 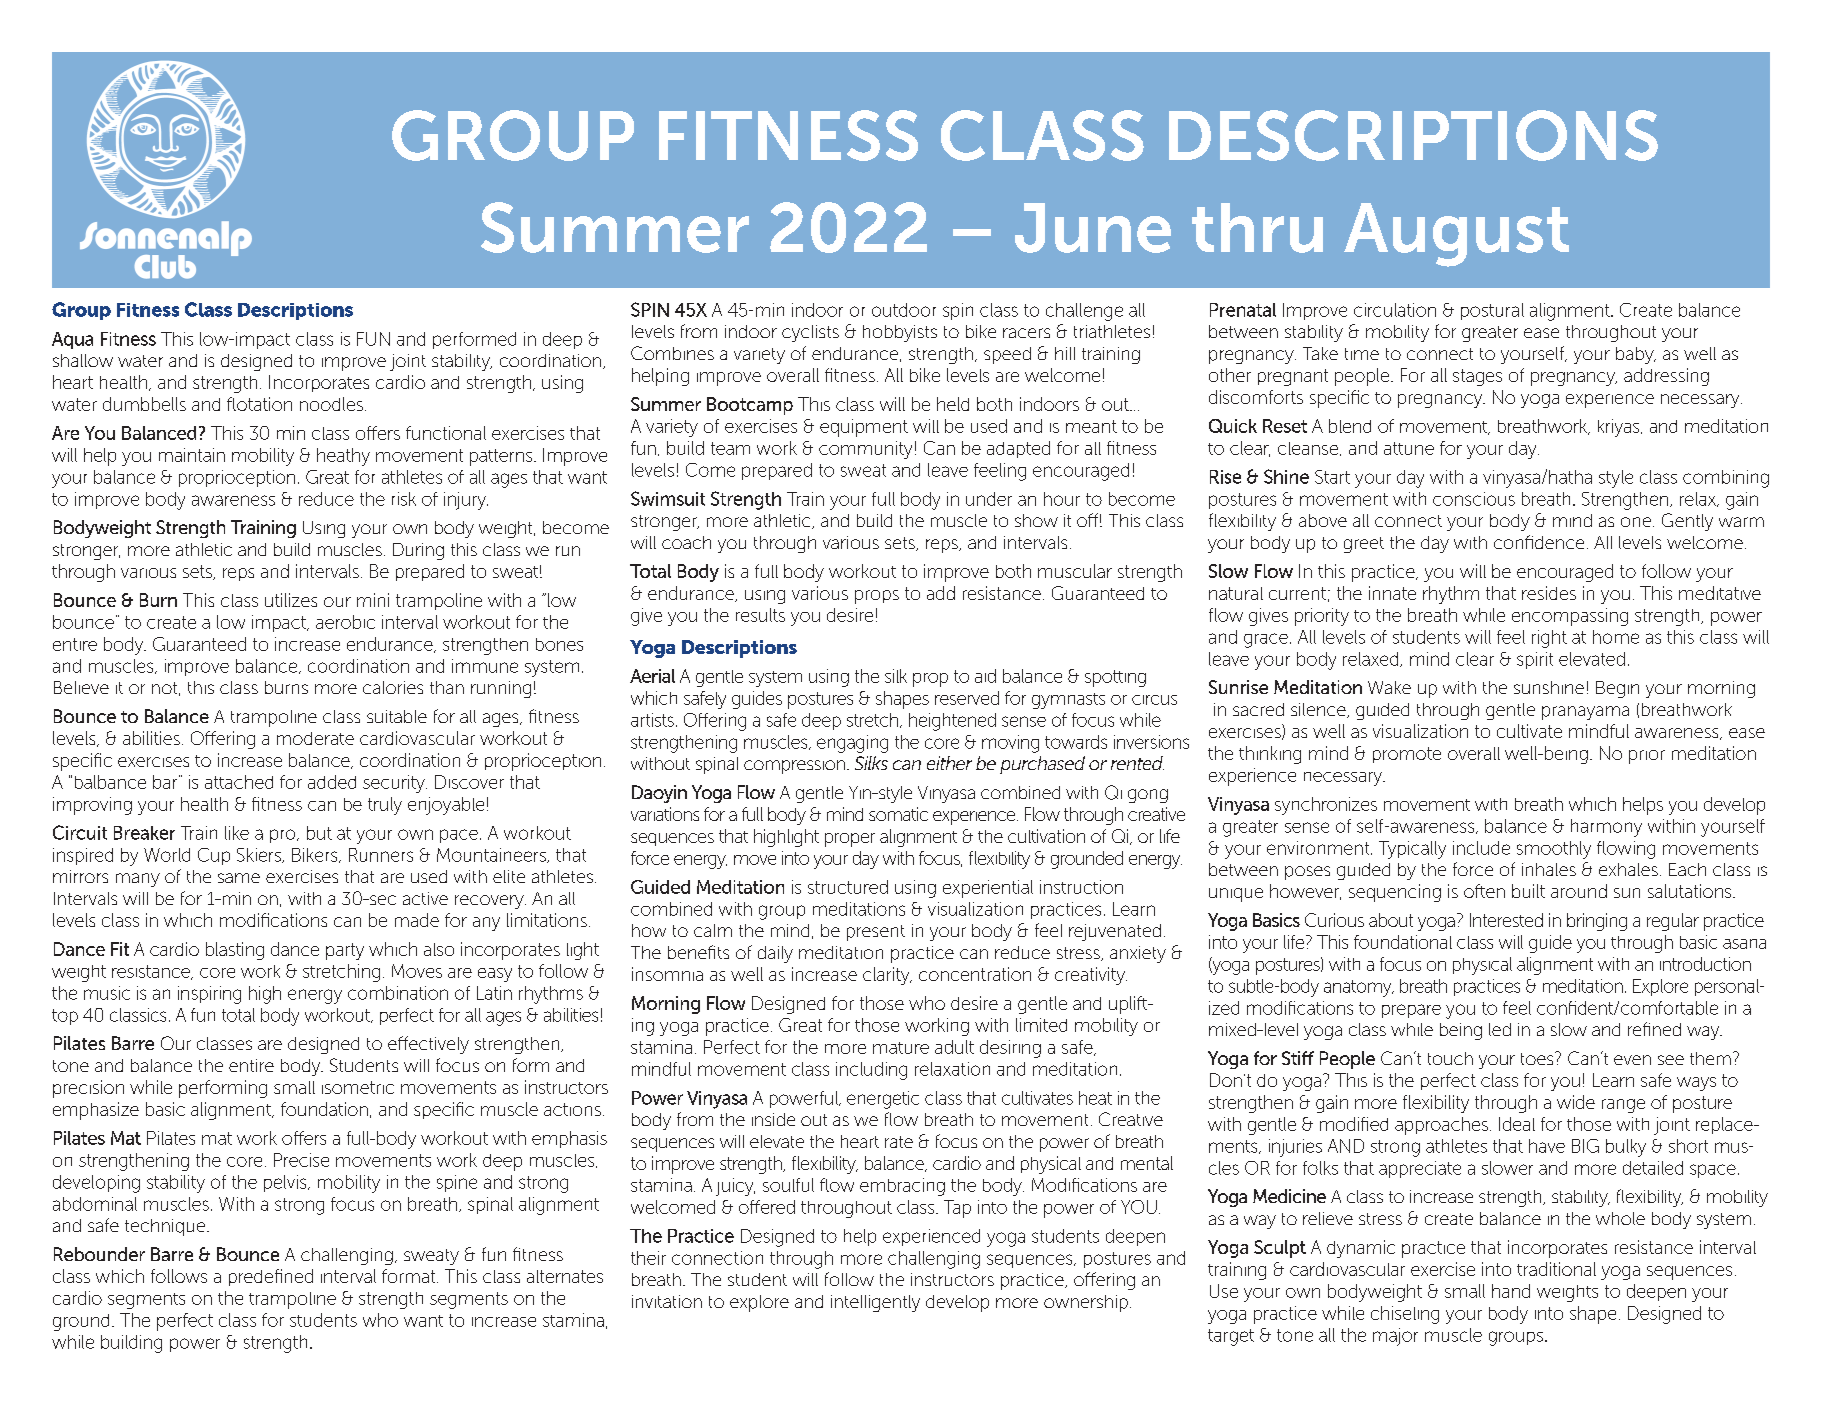 I want to click on encompassing, so click(x=1570, y=617).
